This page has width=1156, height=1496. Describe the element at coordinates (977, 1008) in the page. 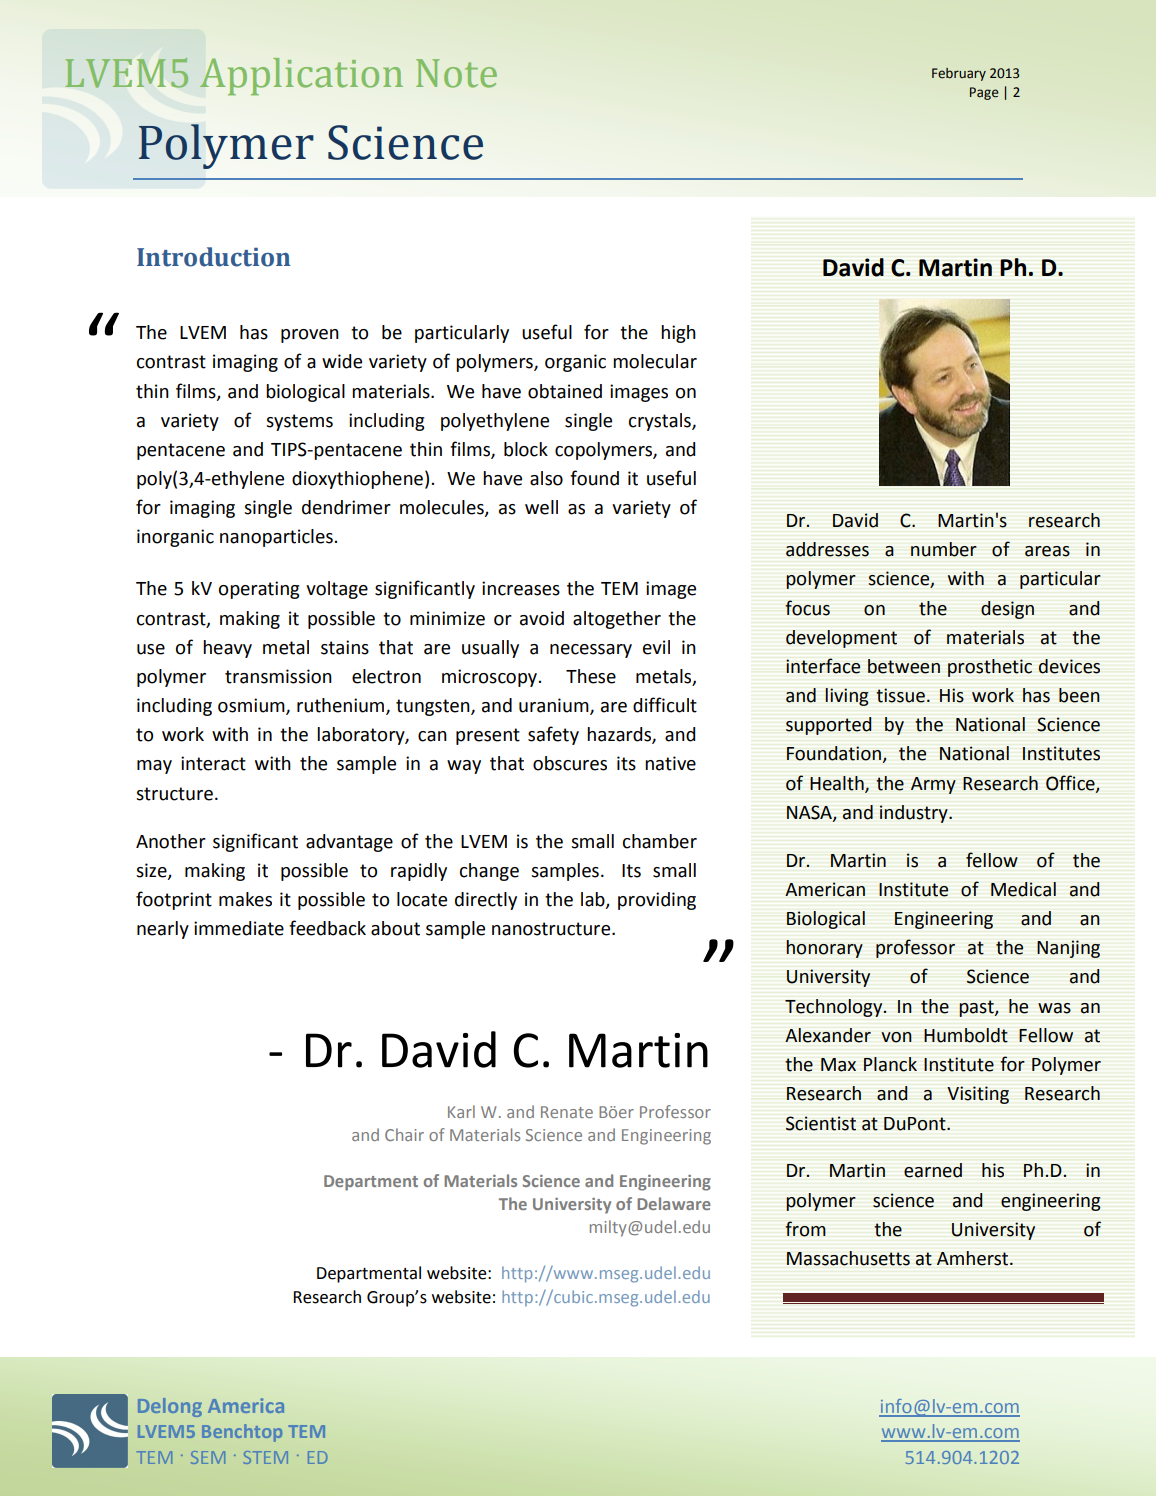

I see `past` at that location.
